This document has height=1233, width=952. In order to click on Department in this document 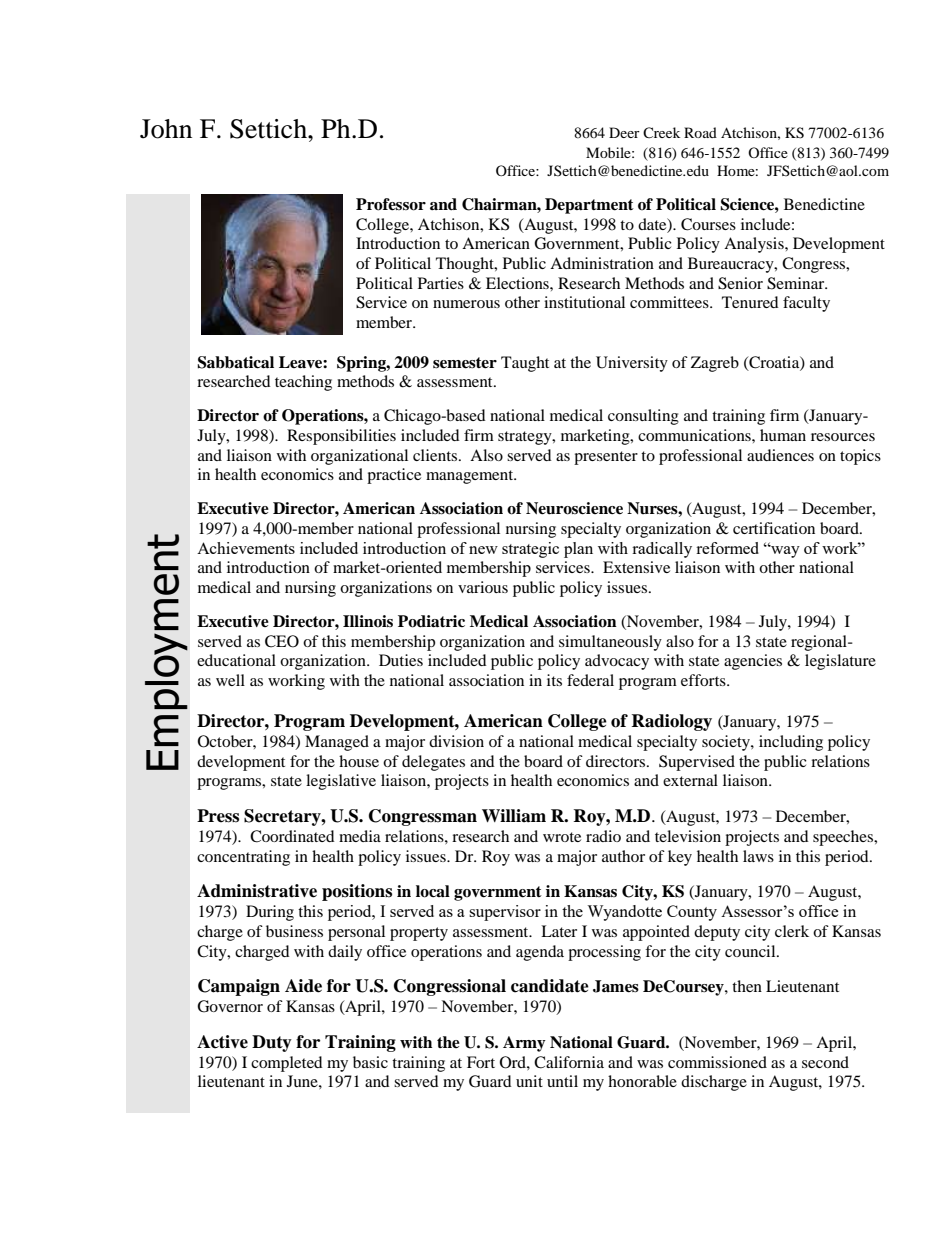, I will do `click(589, 206)`.
